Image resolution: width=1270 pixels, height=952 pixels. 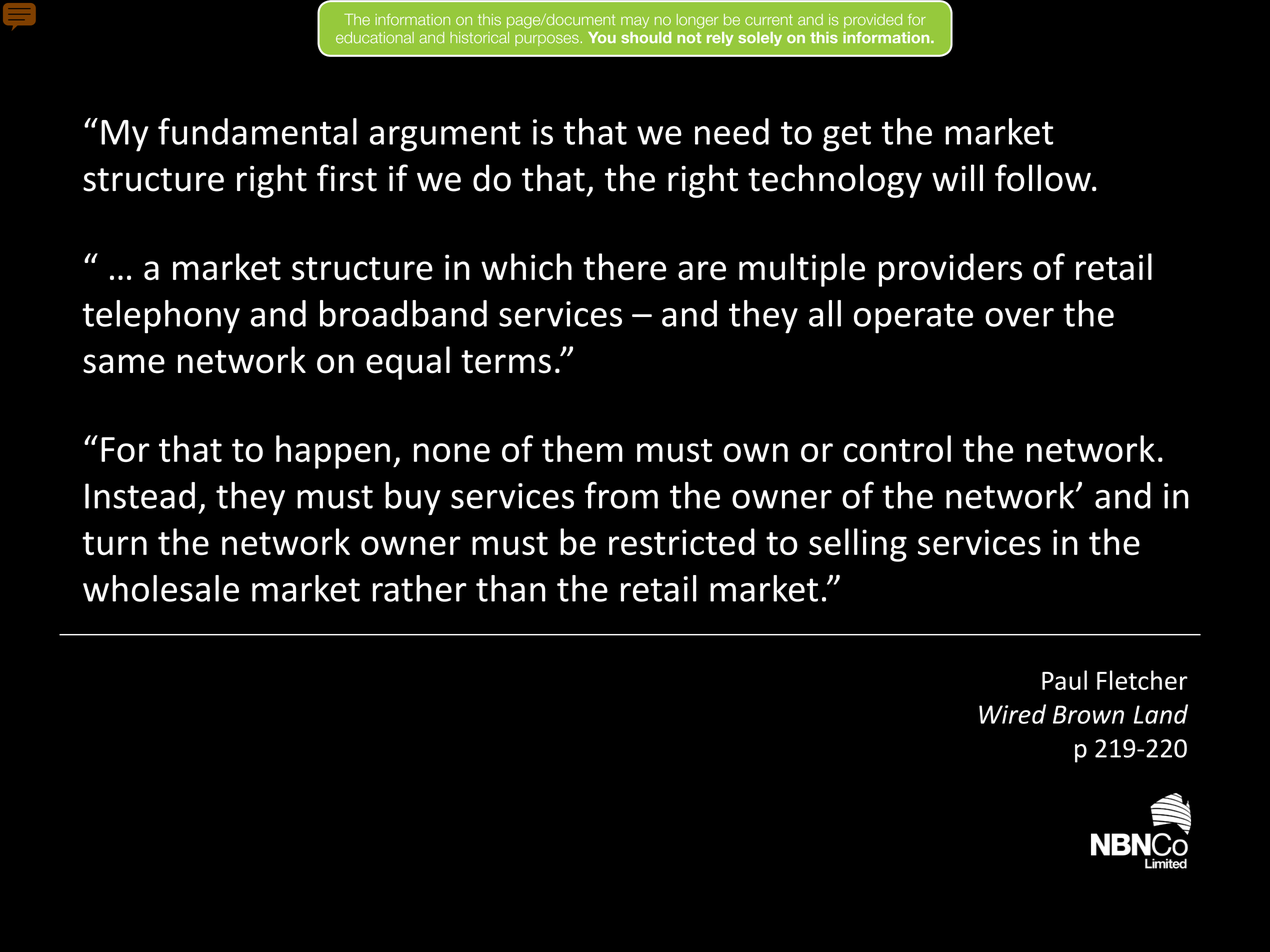 What do you see at coordinates (950, 270) in the screenshot?
I see `providers` at bounding box center [950, 270].
